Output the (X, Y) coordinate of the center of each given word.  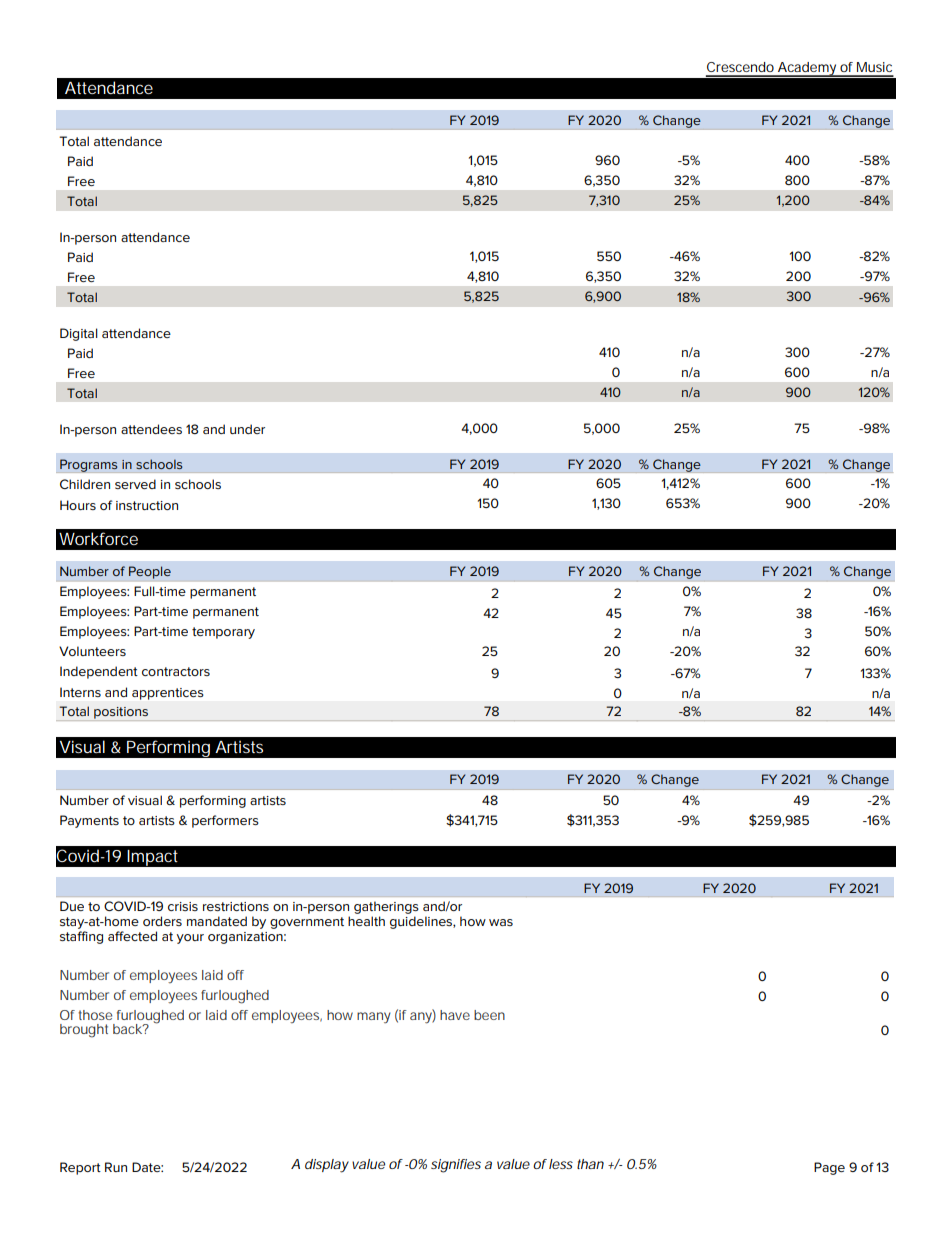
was (501, 922)
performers (225, 821)
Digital (79, 334)
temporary (223, 633)
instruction (147, 505)
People (150, 572)
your (190, 939)
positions (121, 713)
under (247, 429)
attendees (151, 429)
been (489, 1015)
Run (116, 1167)
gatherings (386, 907)
